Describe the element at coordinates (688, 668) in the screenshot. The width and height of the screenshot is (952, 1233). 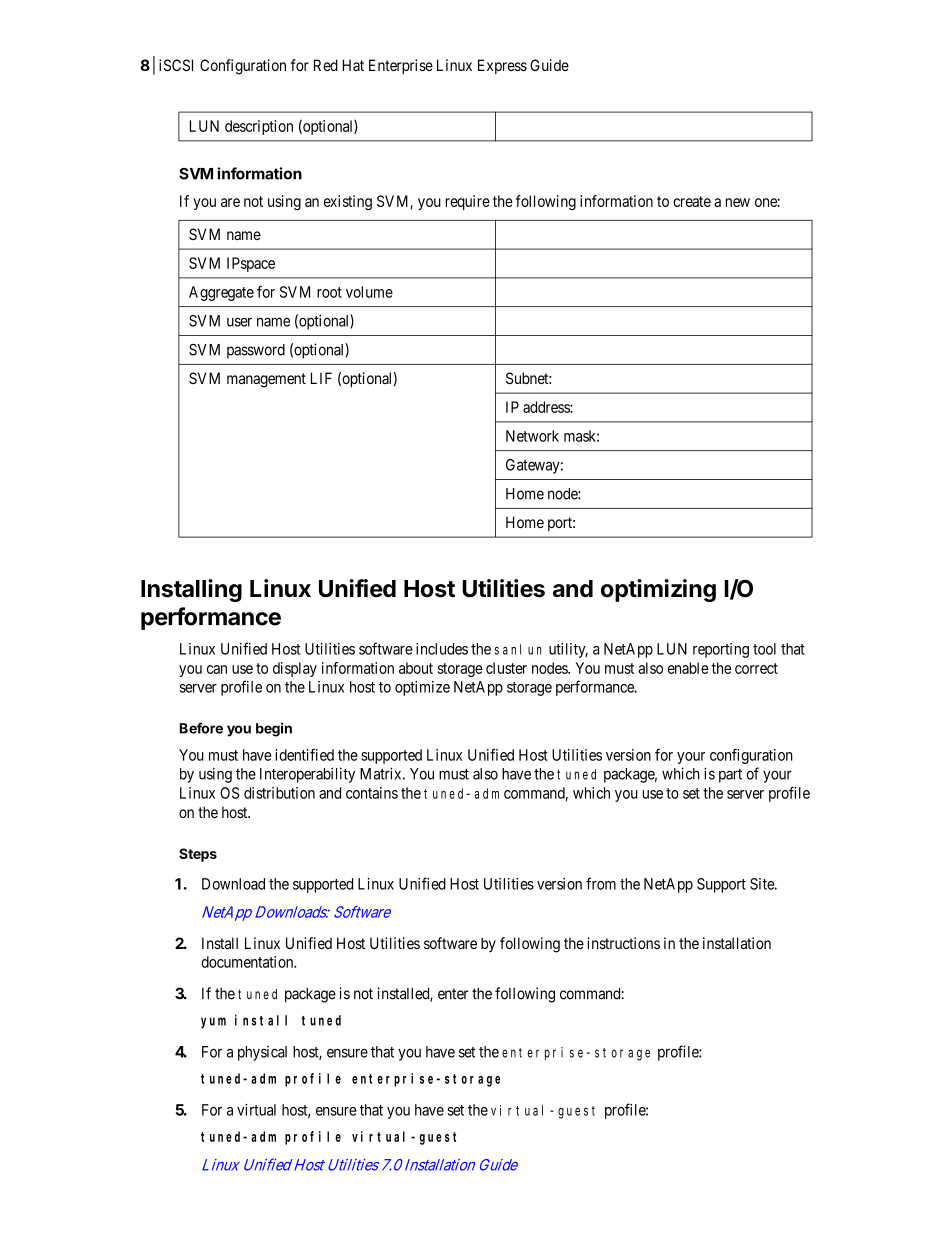
I see `enable` at that location.
